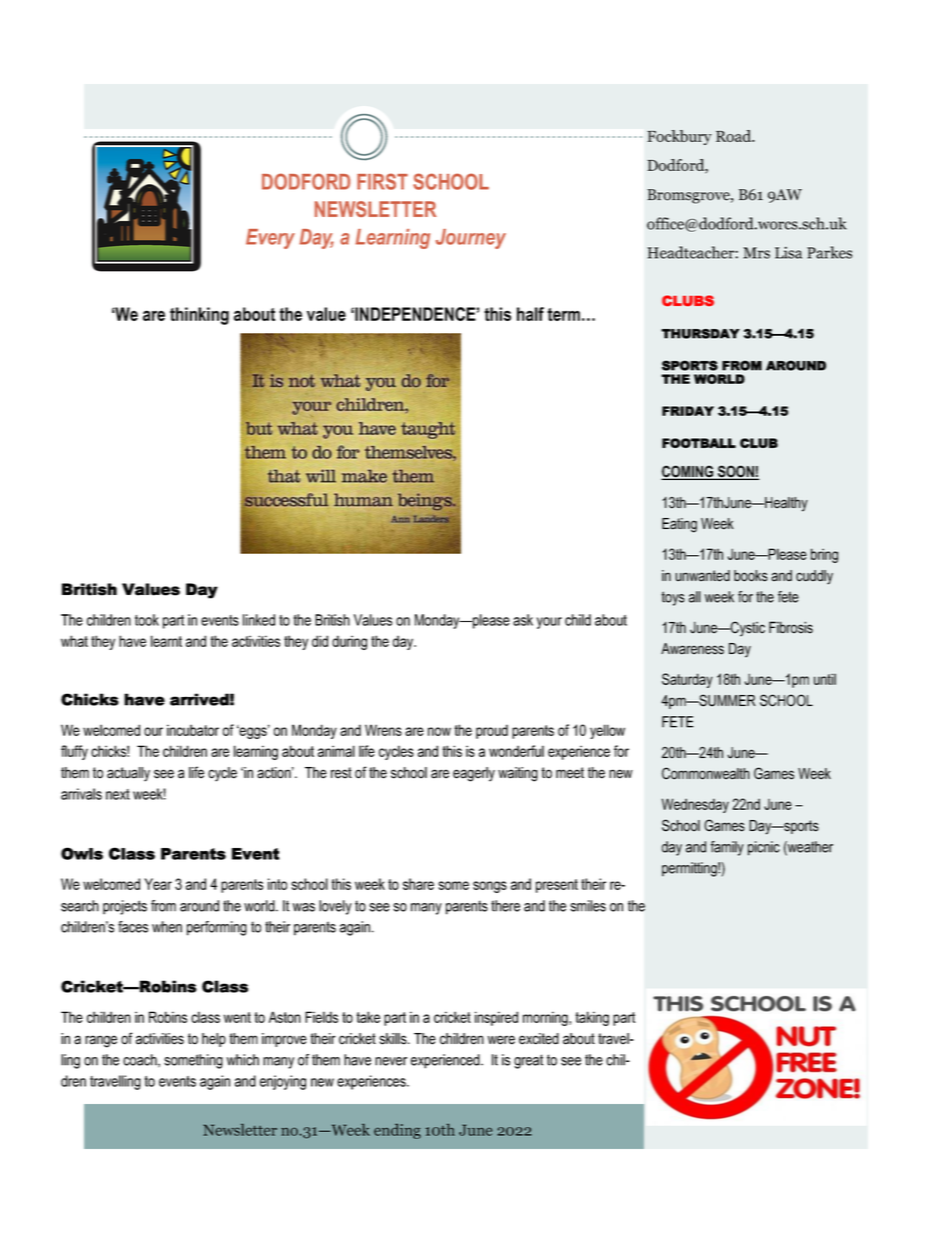 This document has width=952, height=1233. Describe the element at coordinates (158, 884) in the document. I see `Year` at that location.
